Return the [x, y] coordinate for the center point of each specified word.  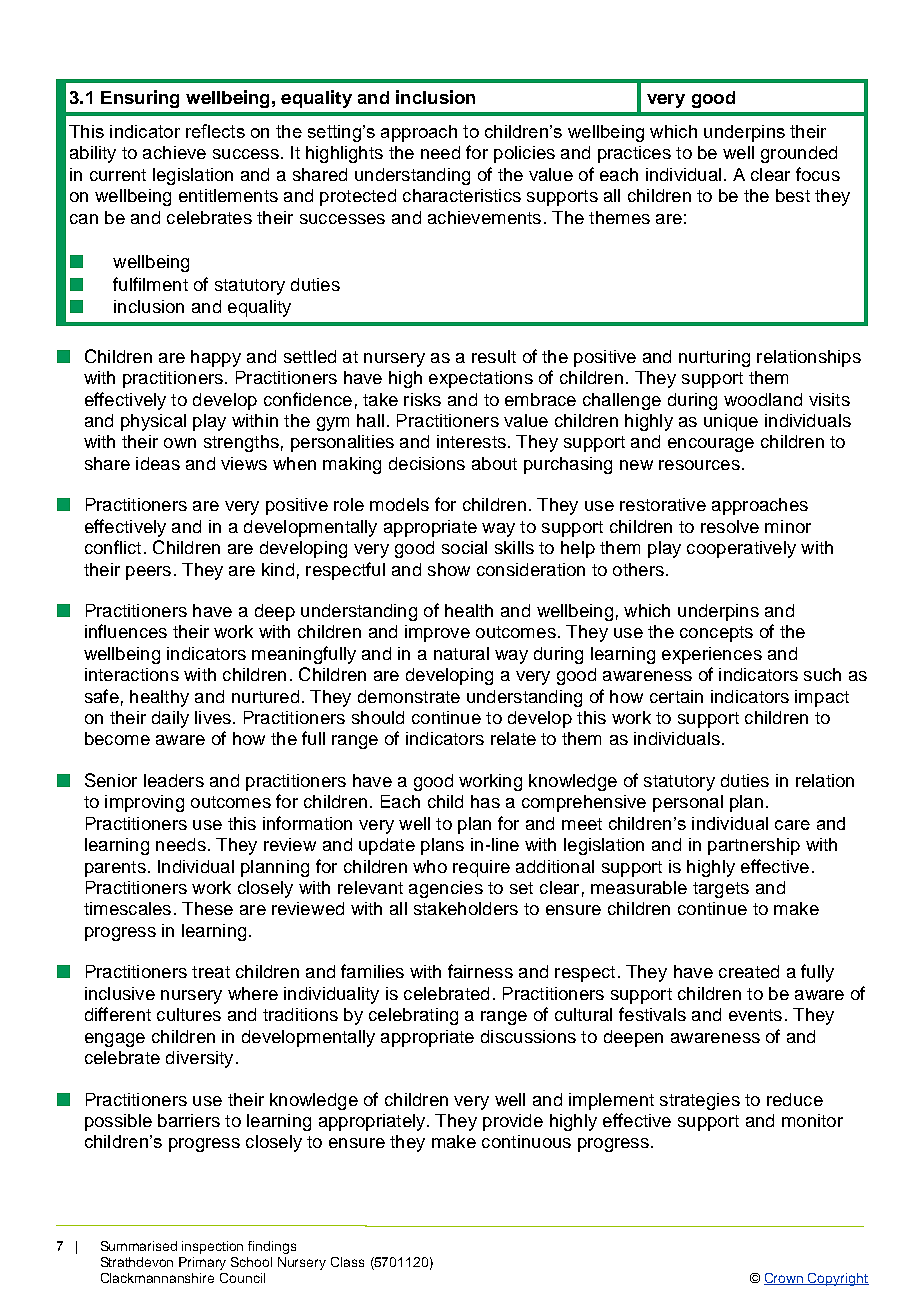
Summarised [139, 1246]
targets [721, 890]
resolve [730, 526]
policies [524, 154]
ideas [158, 463]
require [481, 868]
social [464, 547]
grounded [799, 154]
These [207, 908]
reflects [215, 131]
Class [347, 1262]
